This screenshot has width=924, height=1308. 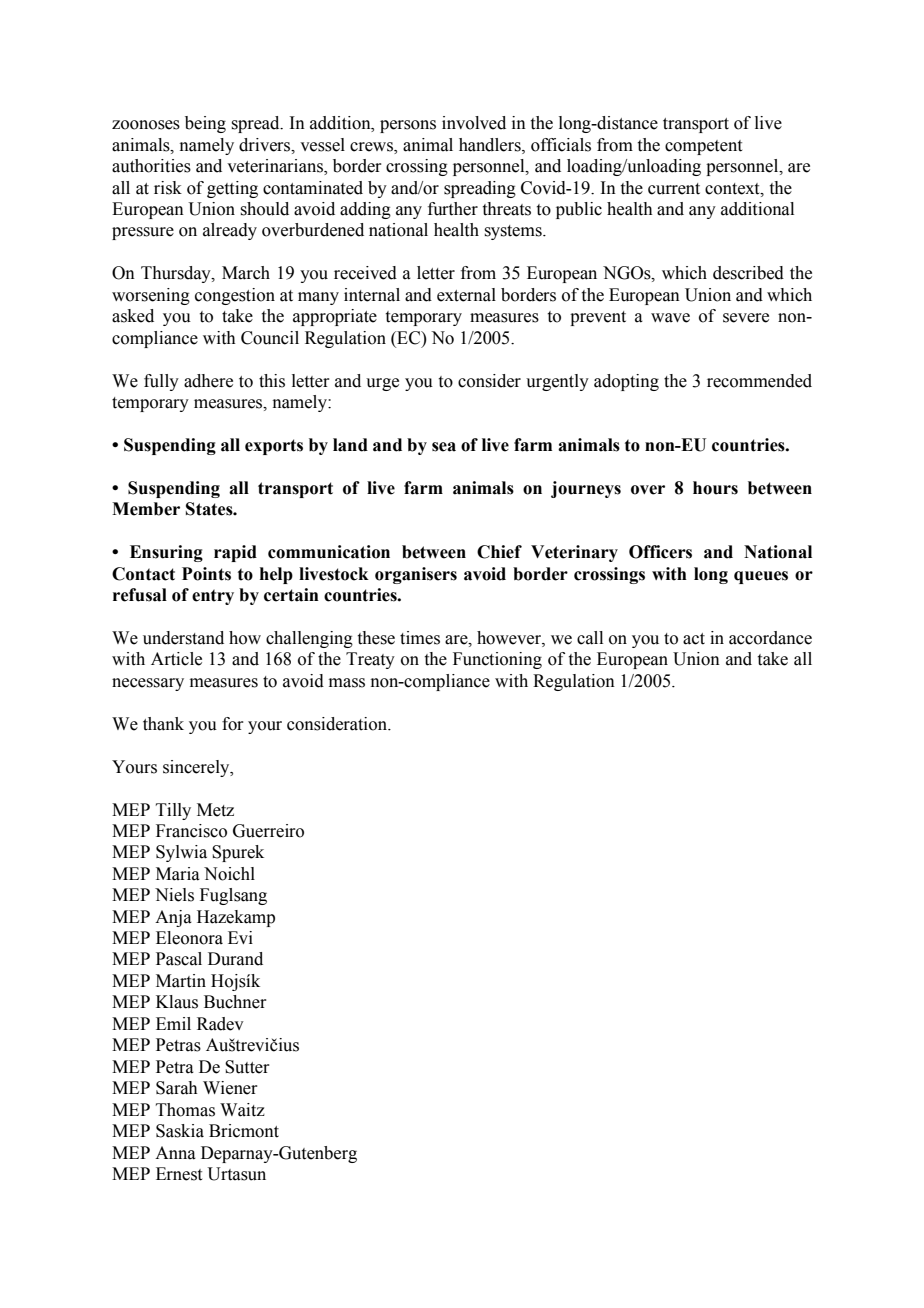 I want to click on sea, so click(x=444, y=447).
